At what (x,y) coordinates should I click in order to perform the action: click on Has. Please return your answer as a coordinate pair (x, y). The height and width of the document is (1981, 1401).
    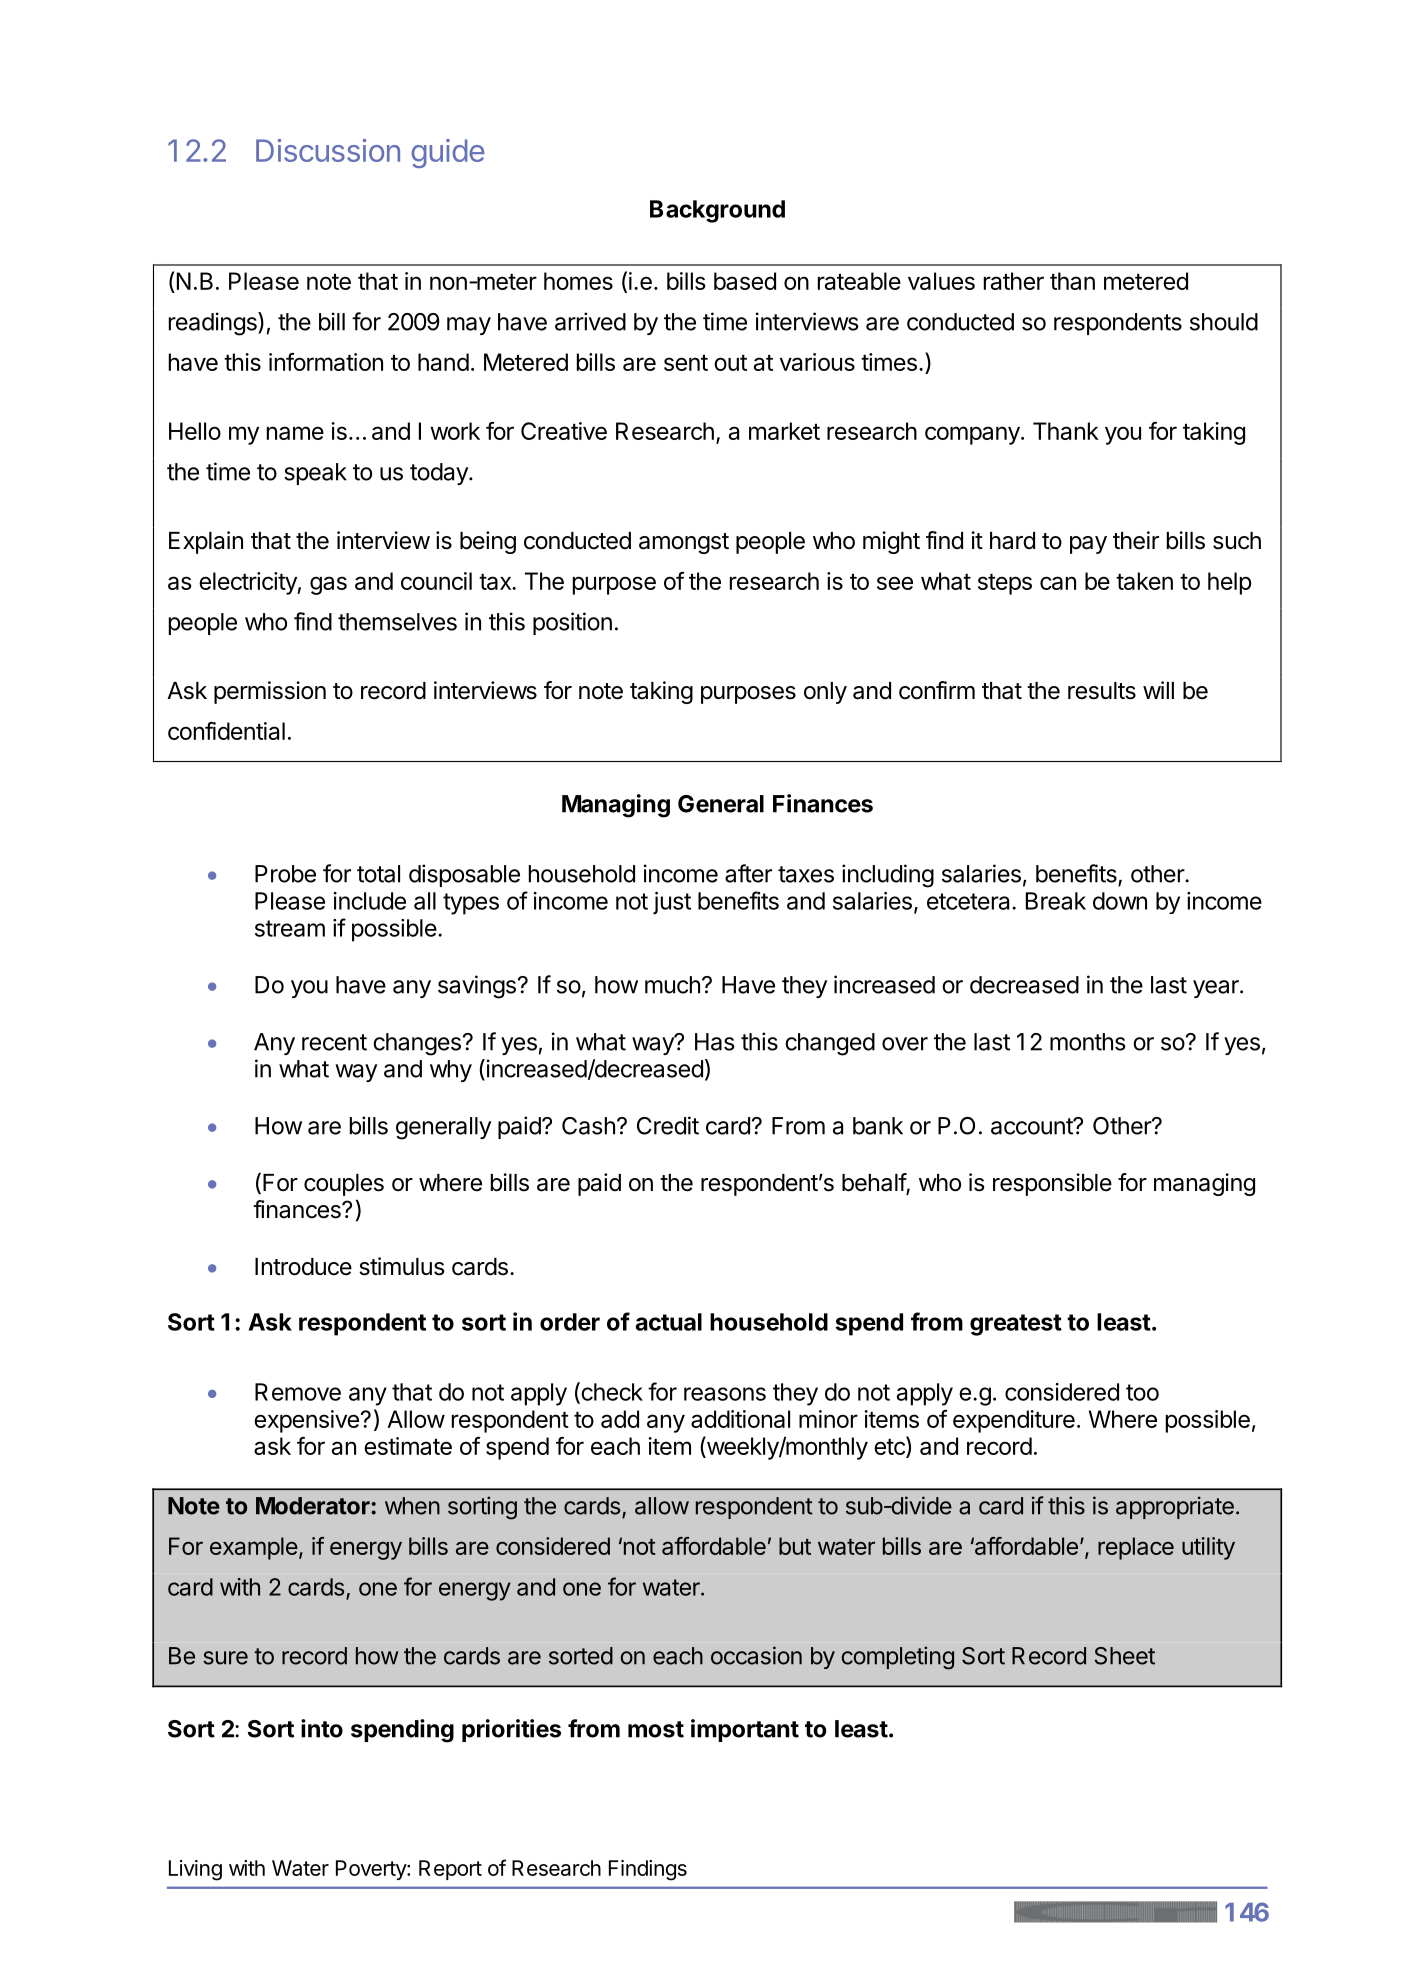
    Looking at the image, I should click on (715, 1042).
